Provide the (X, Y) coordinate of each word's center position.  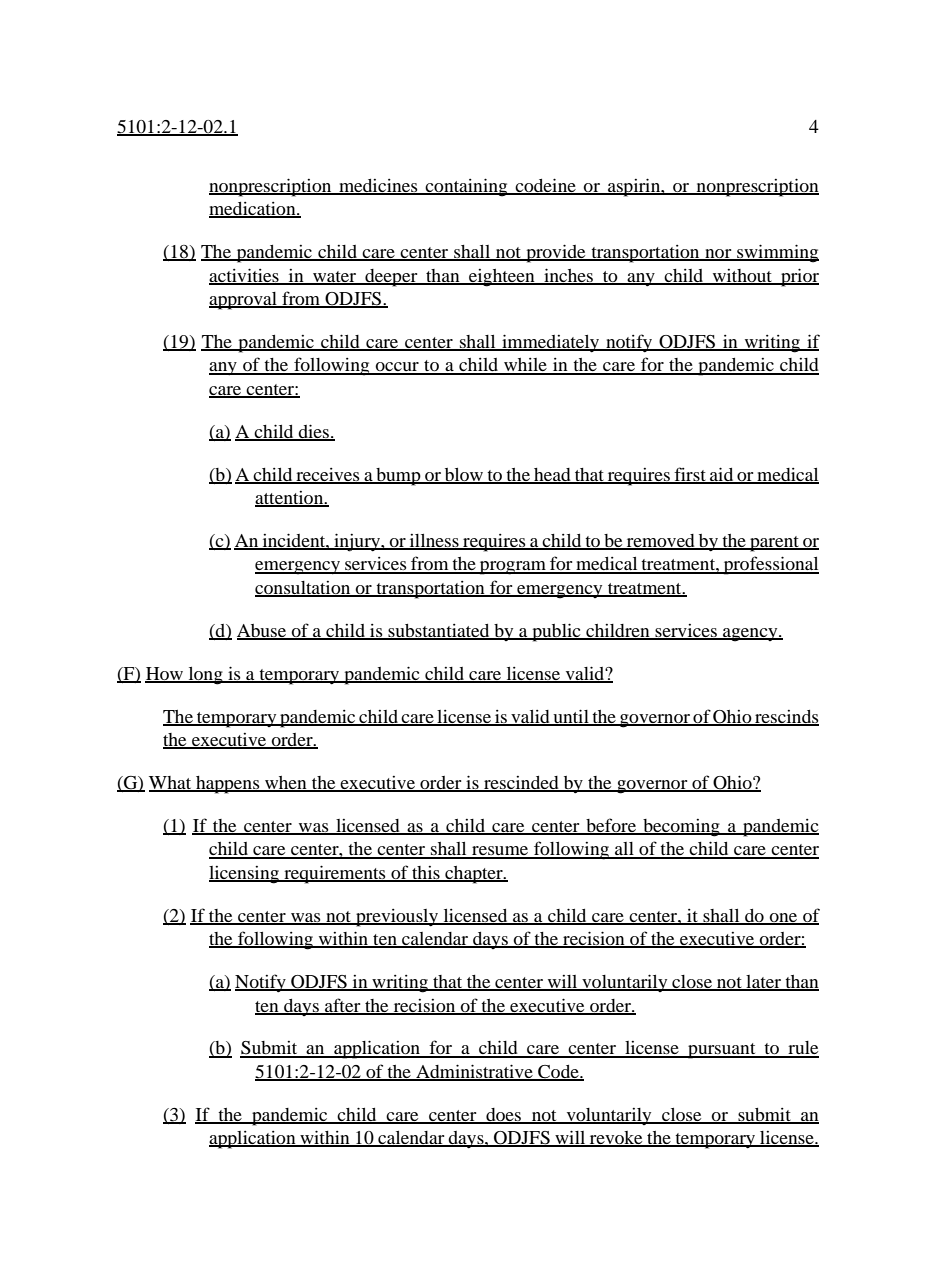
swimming (777, 253)
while (525, 366)
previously (397, 918)
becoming (681, 828)
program (513, 568)
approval (244, 301)
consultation (304, 589)
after (343, 1006)
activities (245, 276)
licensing (245, 875)
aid (722, 475)
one (784, 918)
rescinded (521, 784)
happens (228, 785)
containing (467, 187)
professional (770, 565)
